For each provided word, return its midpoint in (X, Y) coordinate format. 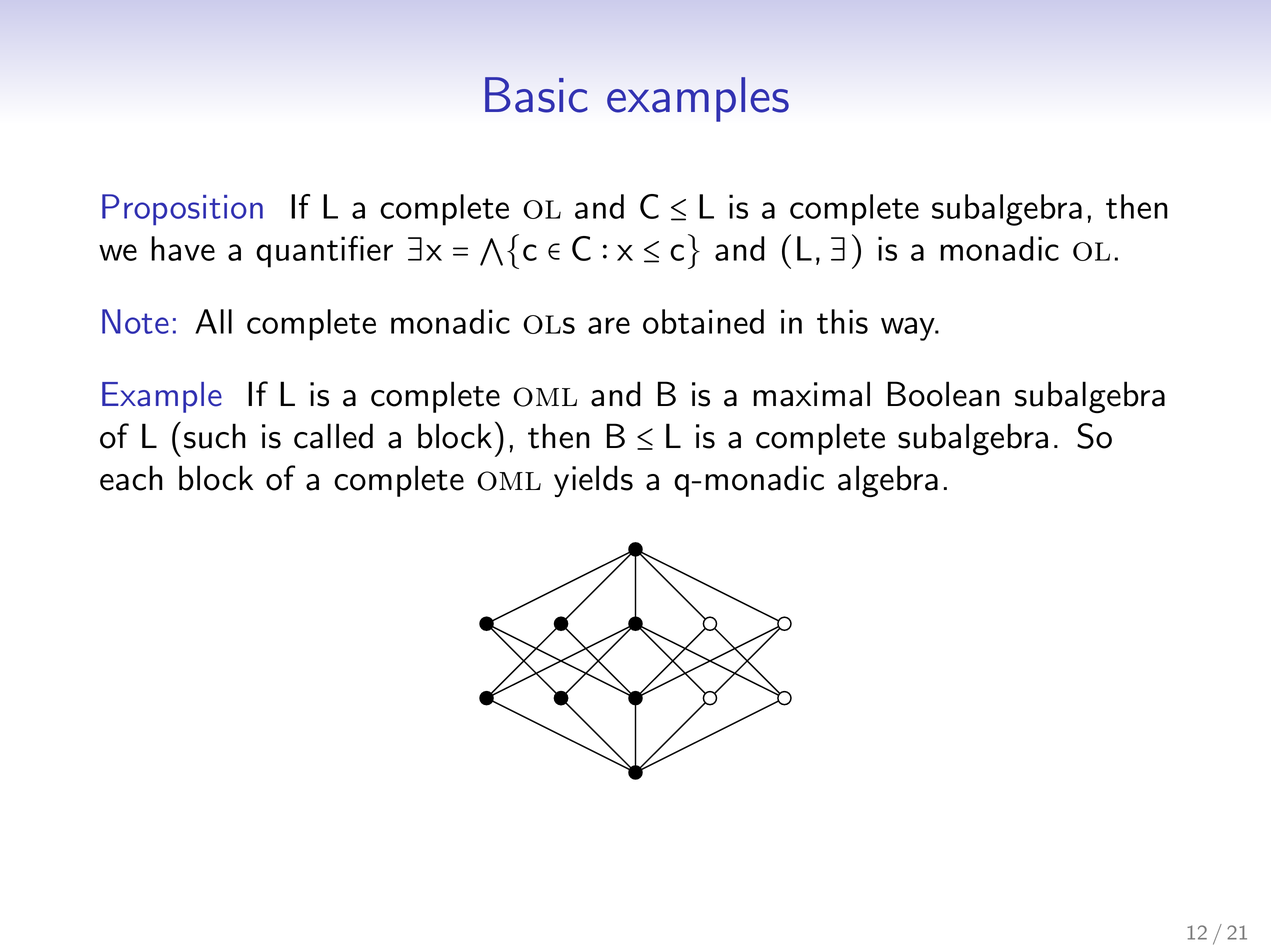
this (842, 321)
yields (593, 481)
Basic (536, 95)
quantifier (324, 252)
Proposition (182, 210)
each (131, 478)
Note (135, 321)
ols (549, 324)
